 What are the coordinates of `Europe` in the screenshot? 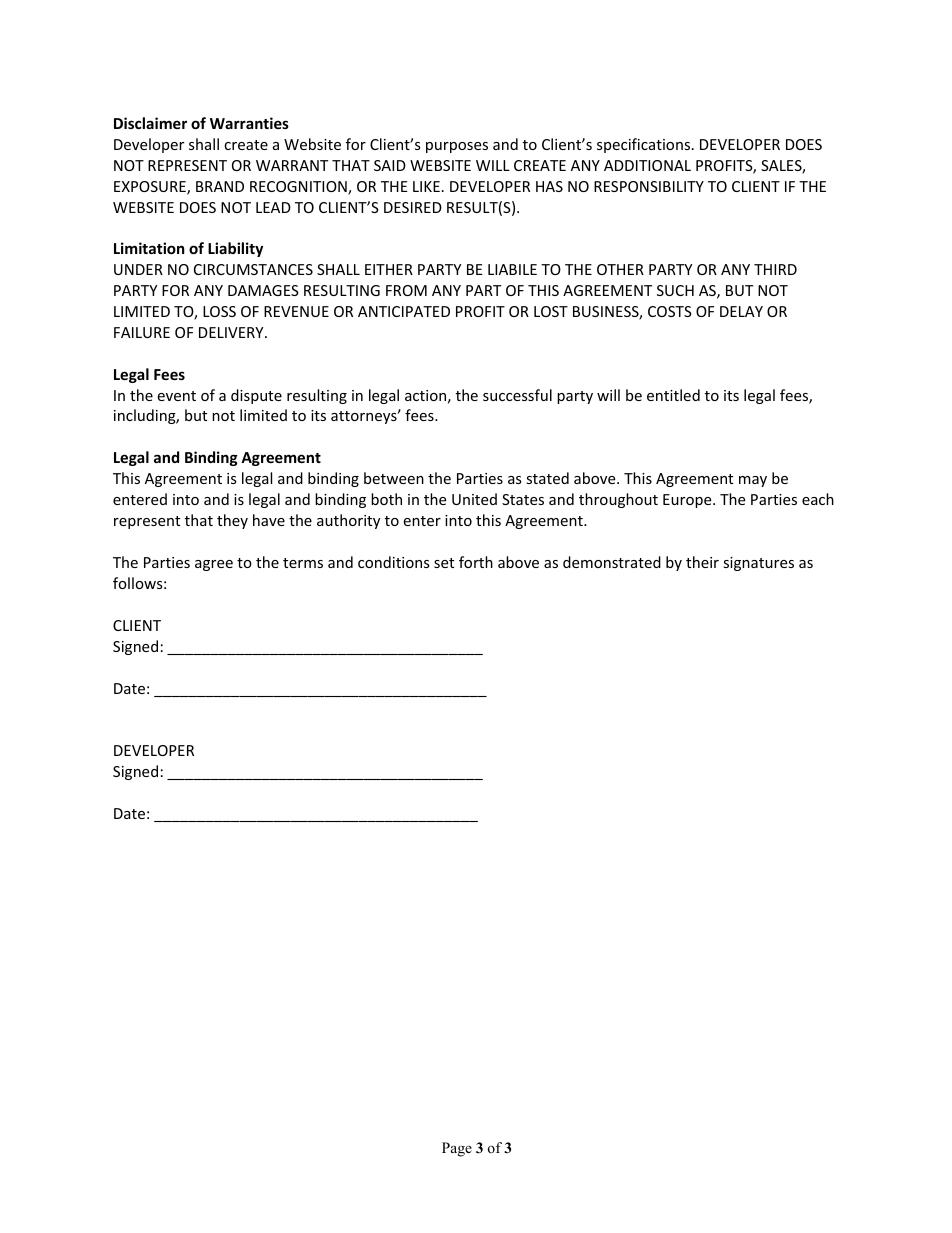 It's located at (688, 501).
